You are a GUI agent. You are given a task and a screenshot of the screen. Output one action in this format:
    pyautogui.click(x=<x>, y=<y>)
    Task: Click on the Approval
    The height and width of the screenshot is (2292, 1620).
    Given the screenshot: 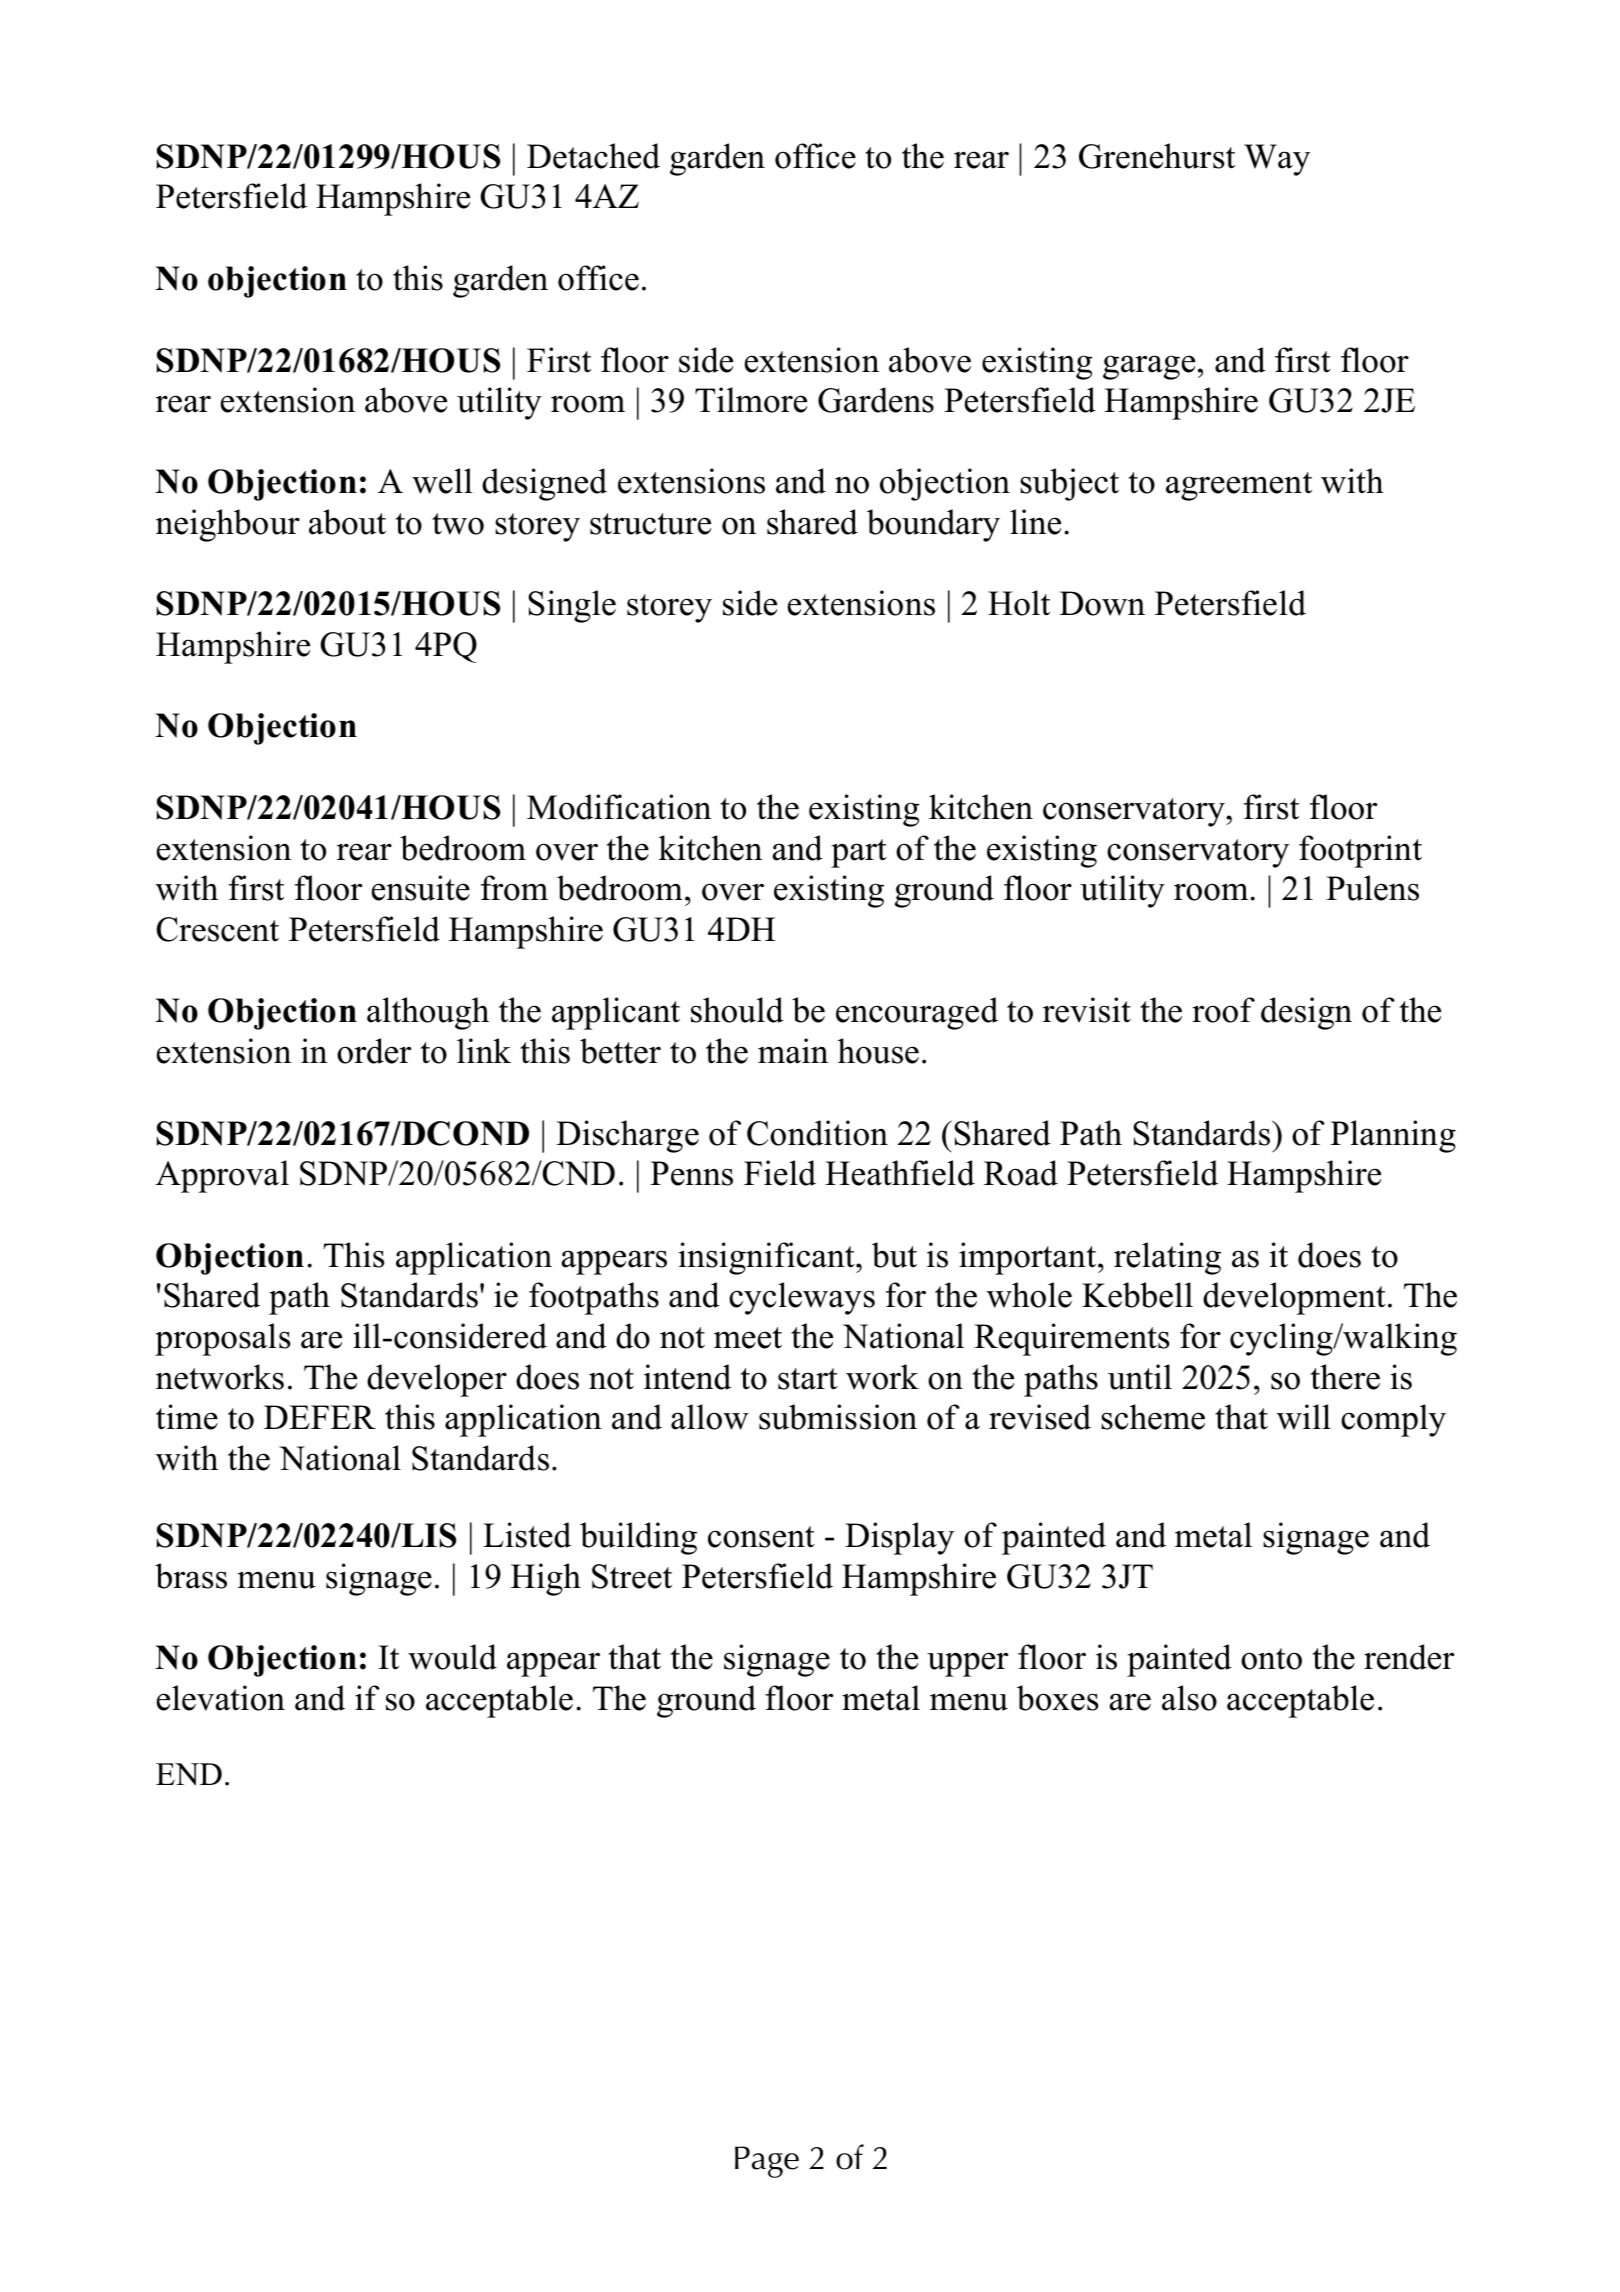 What is the action you would take?
    pyautogui.click(x=222, y=1176)
